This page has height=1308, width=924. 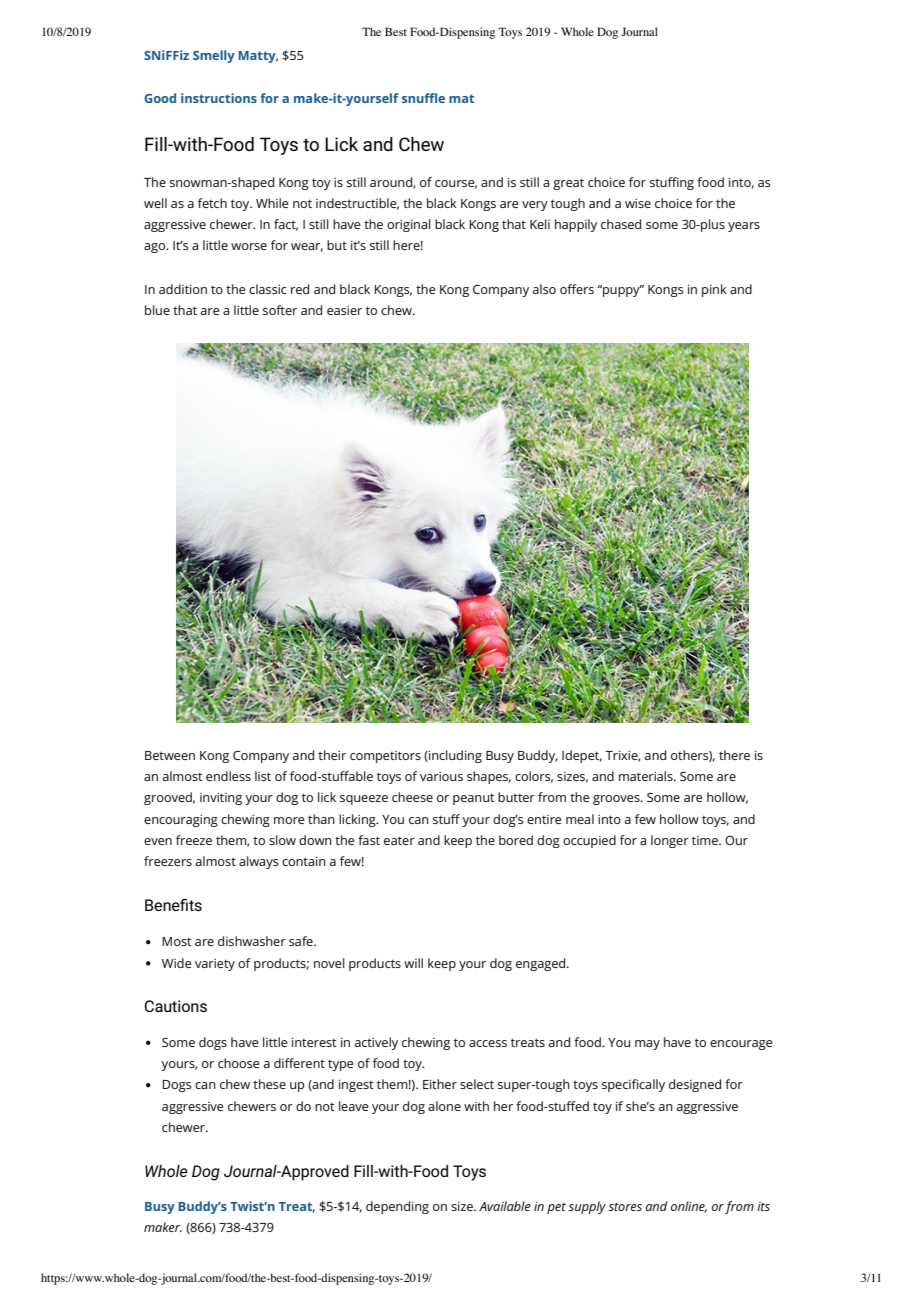 What do you see at coordinates (535, 206) in the page?
I see `very` at bounding box center [535, 206].
